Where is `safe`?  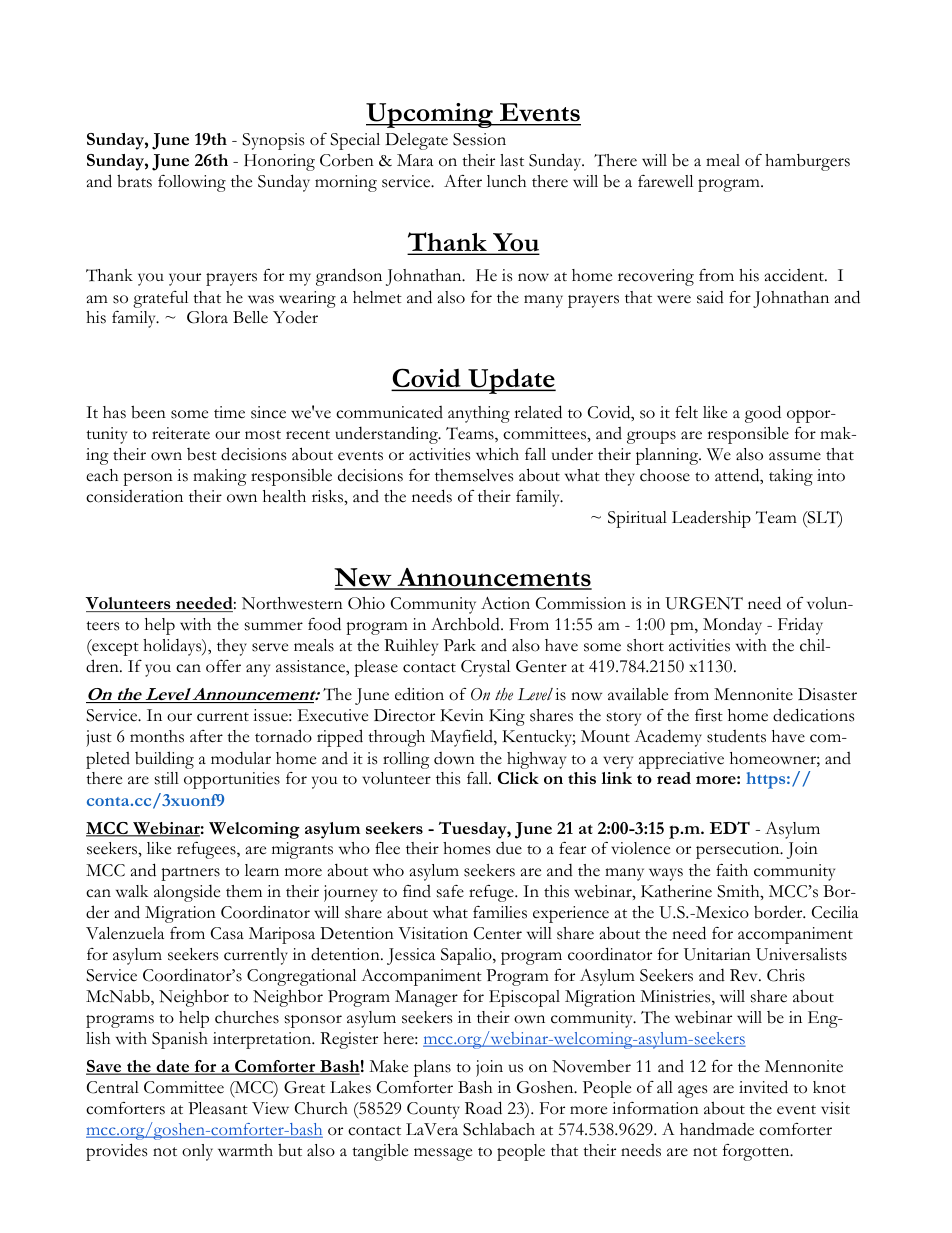
safe is located at coordinates (450, 891).
